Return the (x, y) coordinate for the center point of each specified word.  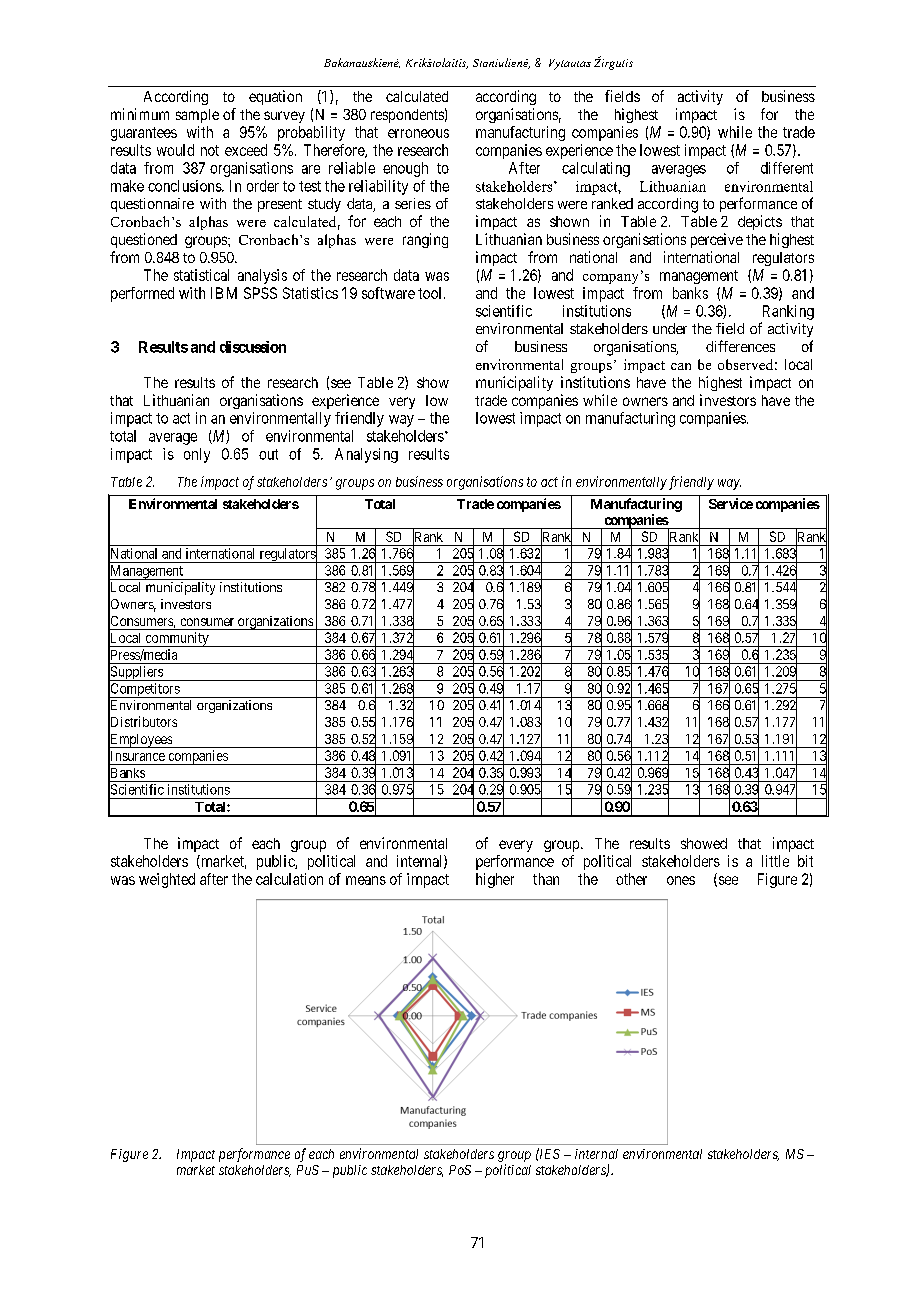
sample (197, 116)
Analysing (366, 455)
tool (431, 293)
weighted (167, 880)
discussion (253, 347)
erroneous (418, 133)
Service (731, 503)
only (197, 455)
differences (740, 346)
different (787, 168)
